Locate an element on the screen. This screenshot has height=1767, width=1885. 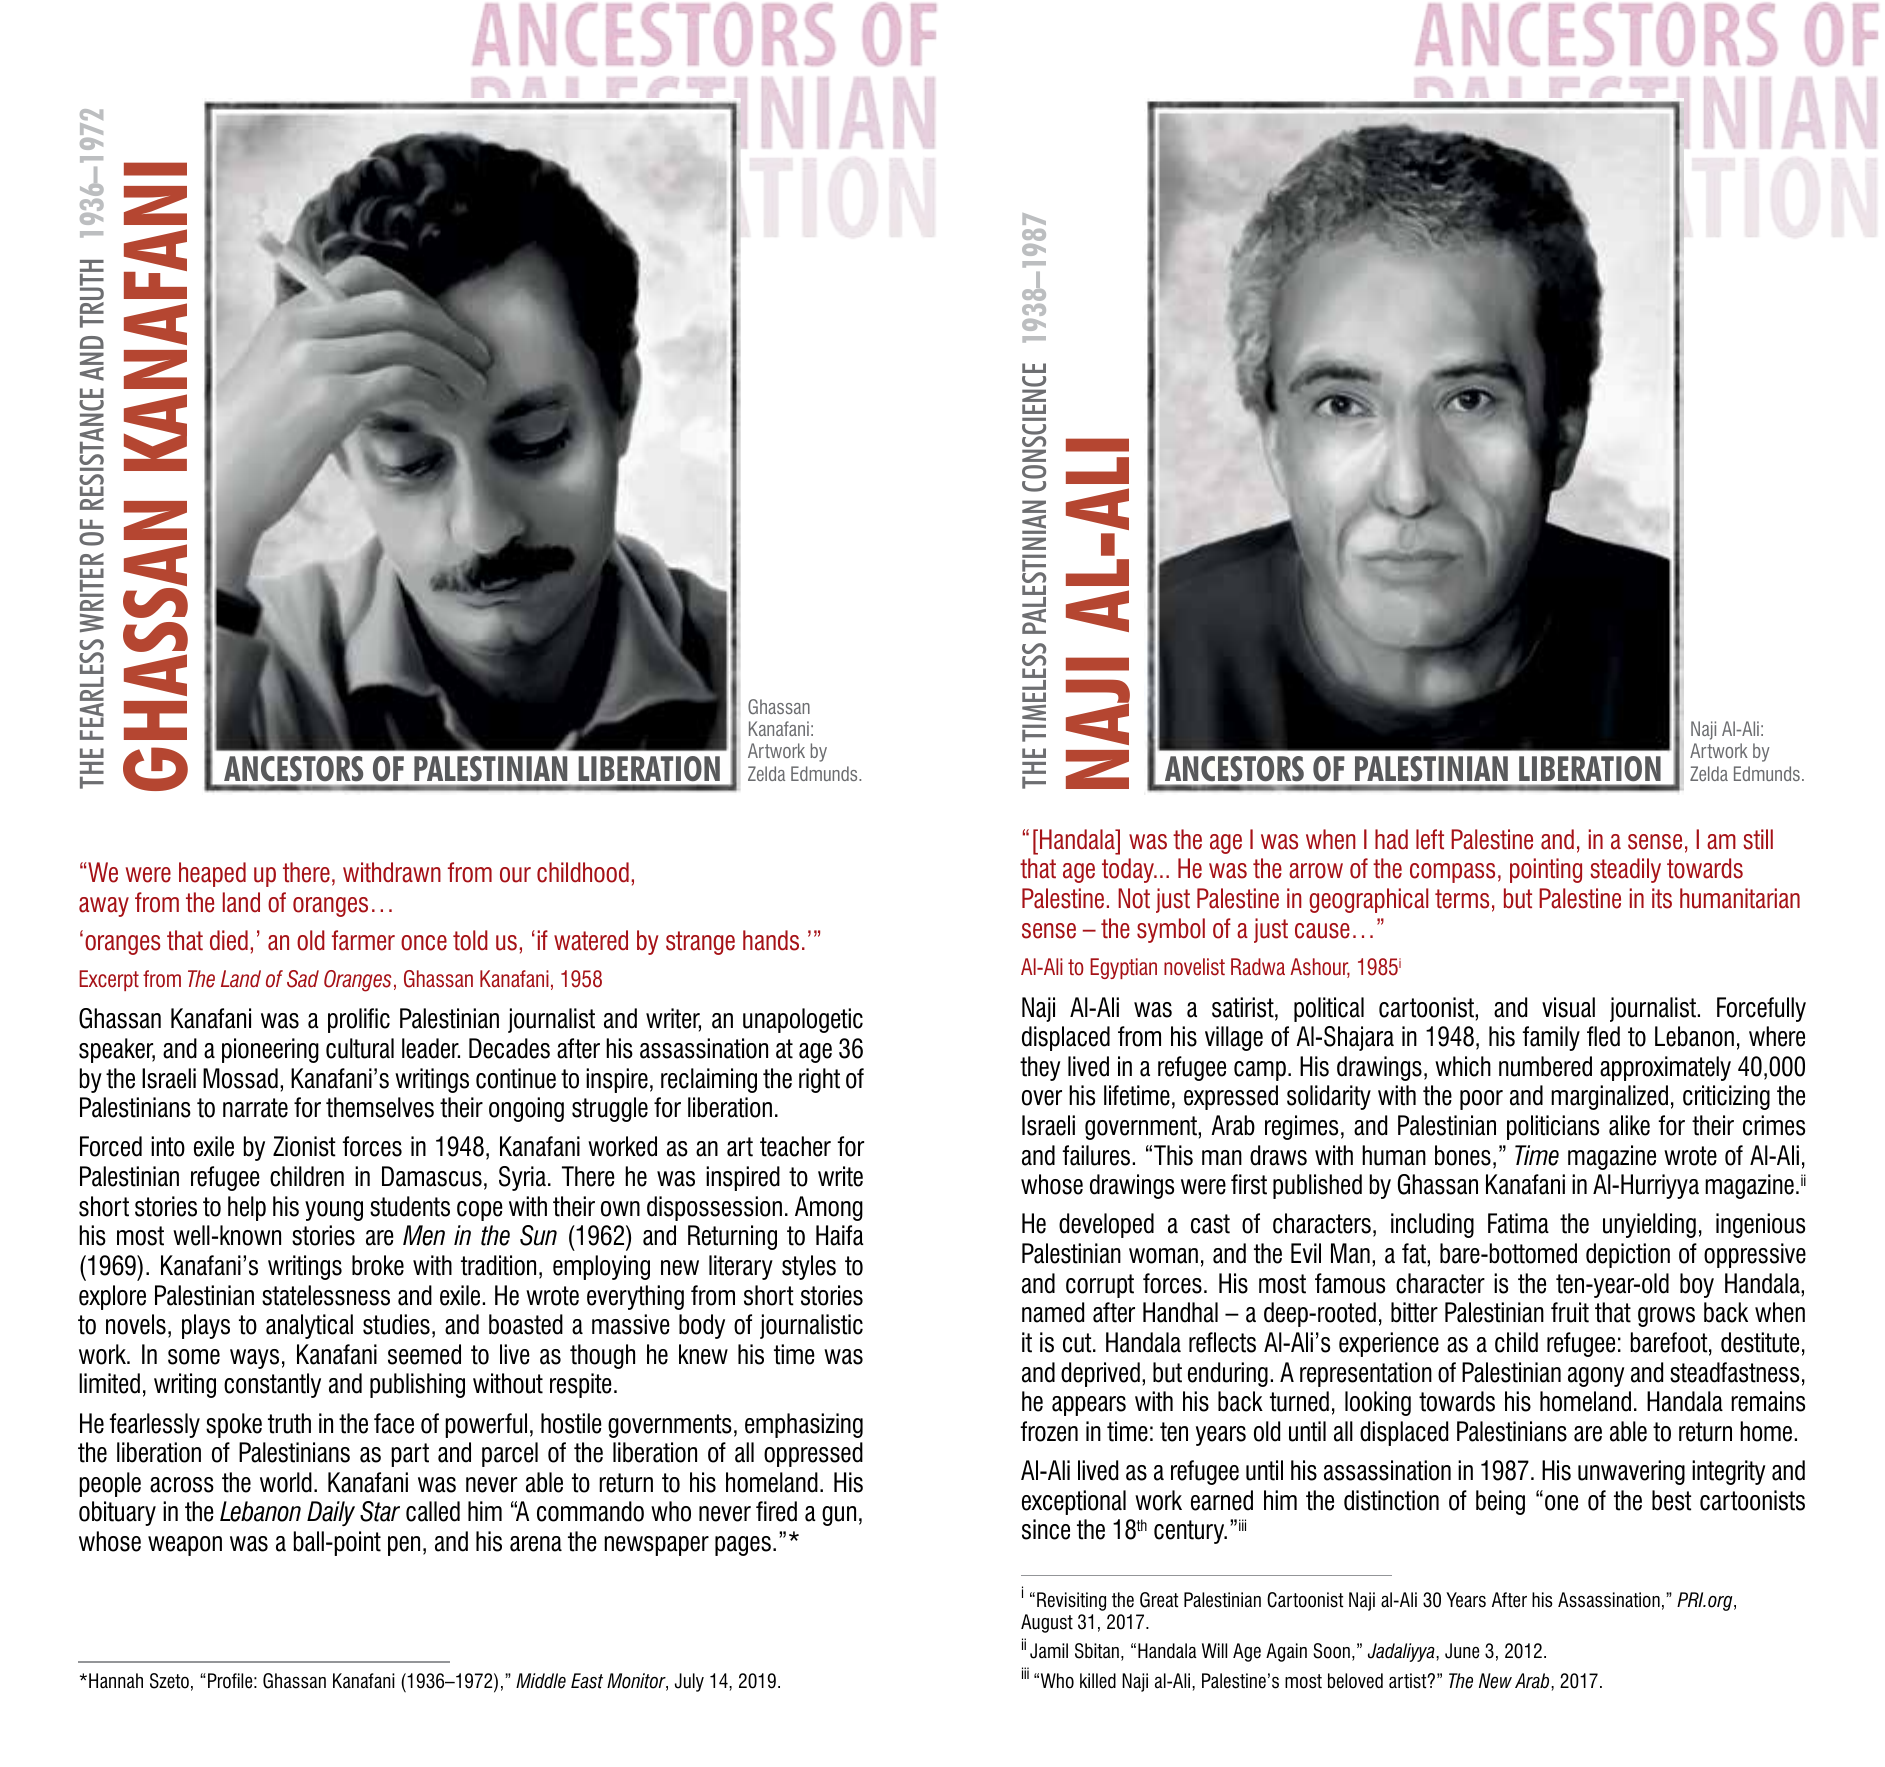
styles is located at coordinates (809, 1267).
